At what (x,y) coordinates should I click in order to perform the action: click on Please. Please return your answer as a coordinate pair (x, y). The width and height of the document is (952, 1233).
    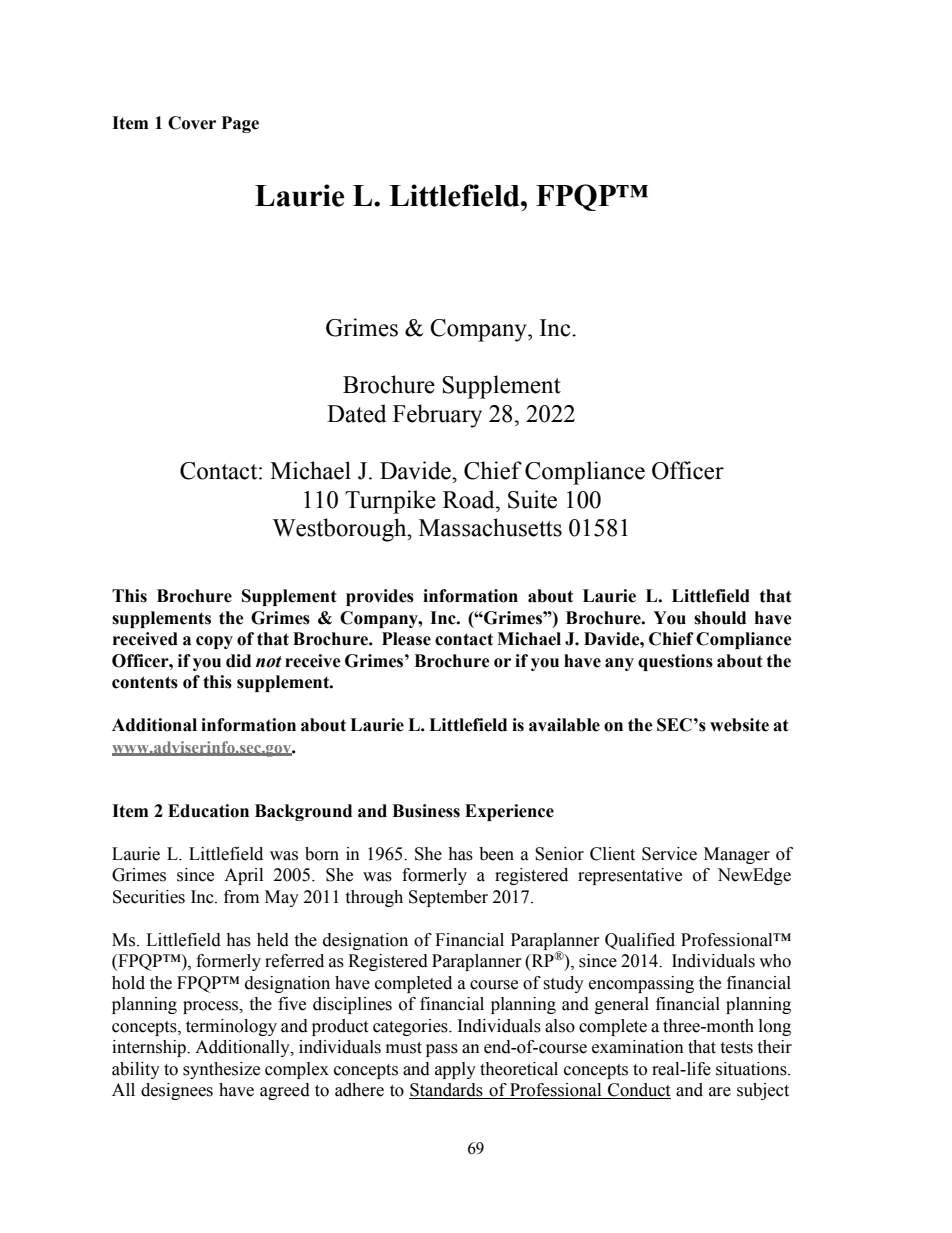
    Looking at the image, I should click on (406, 639).
